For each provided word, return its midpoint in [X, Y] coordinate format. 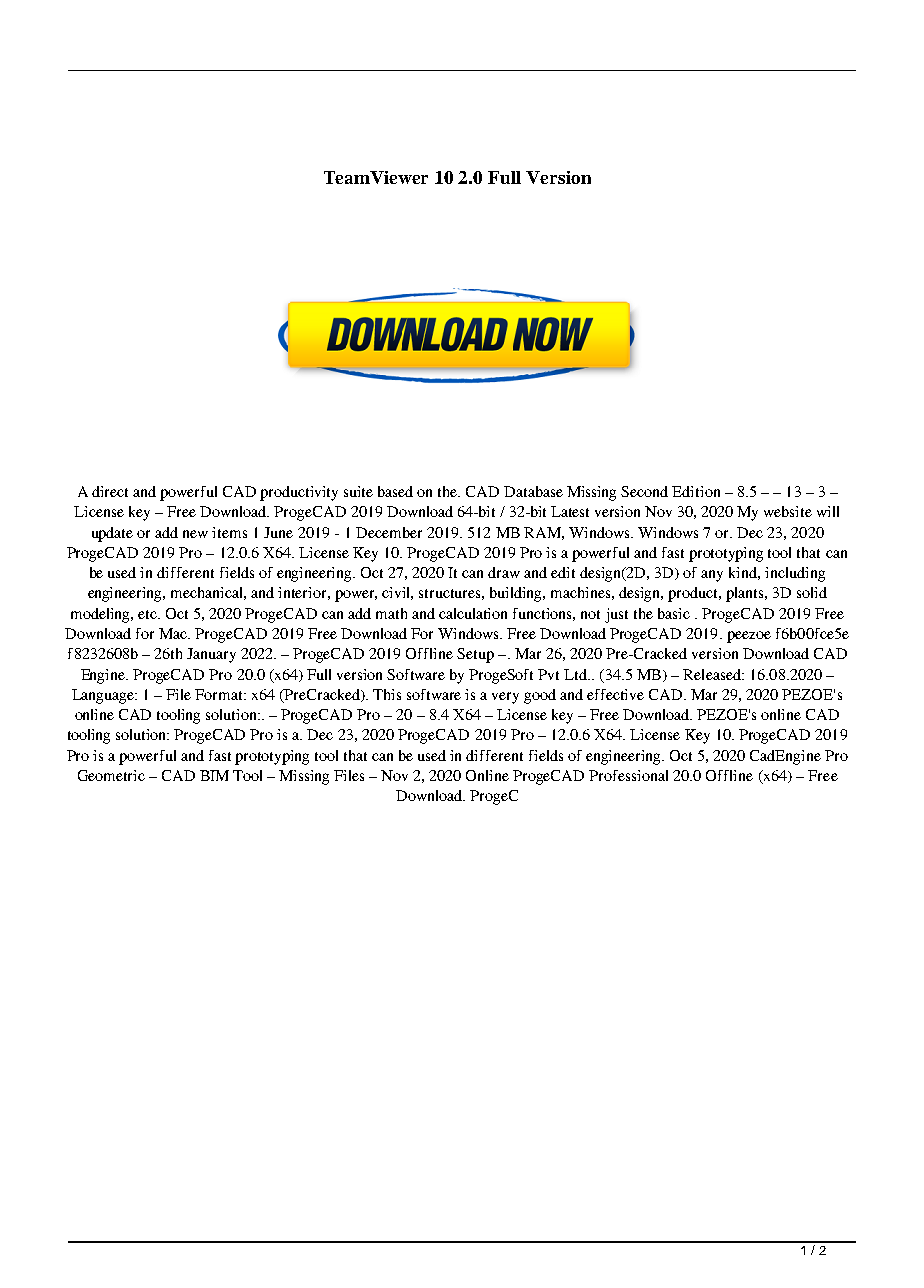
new [195, 534]
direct [110, 491]
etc [149, 614]
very [505, 698]
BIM [214, 775]
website [788, 511]
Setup [475, 655]
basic [674, 613]
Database [533, 491]
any [712, 576]
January [211, 655]
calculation [473, 613]
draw [504, 572]
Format [220, 694]
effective [615, 694]
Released [713, 674]
